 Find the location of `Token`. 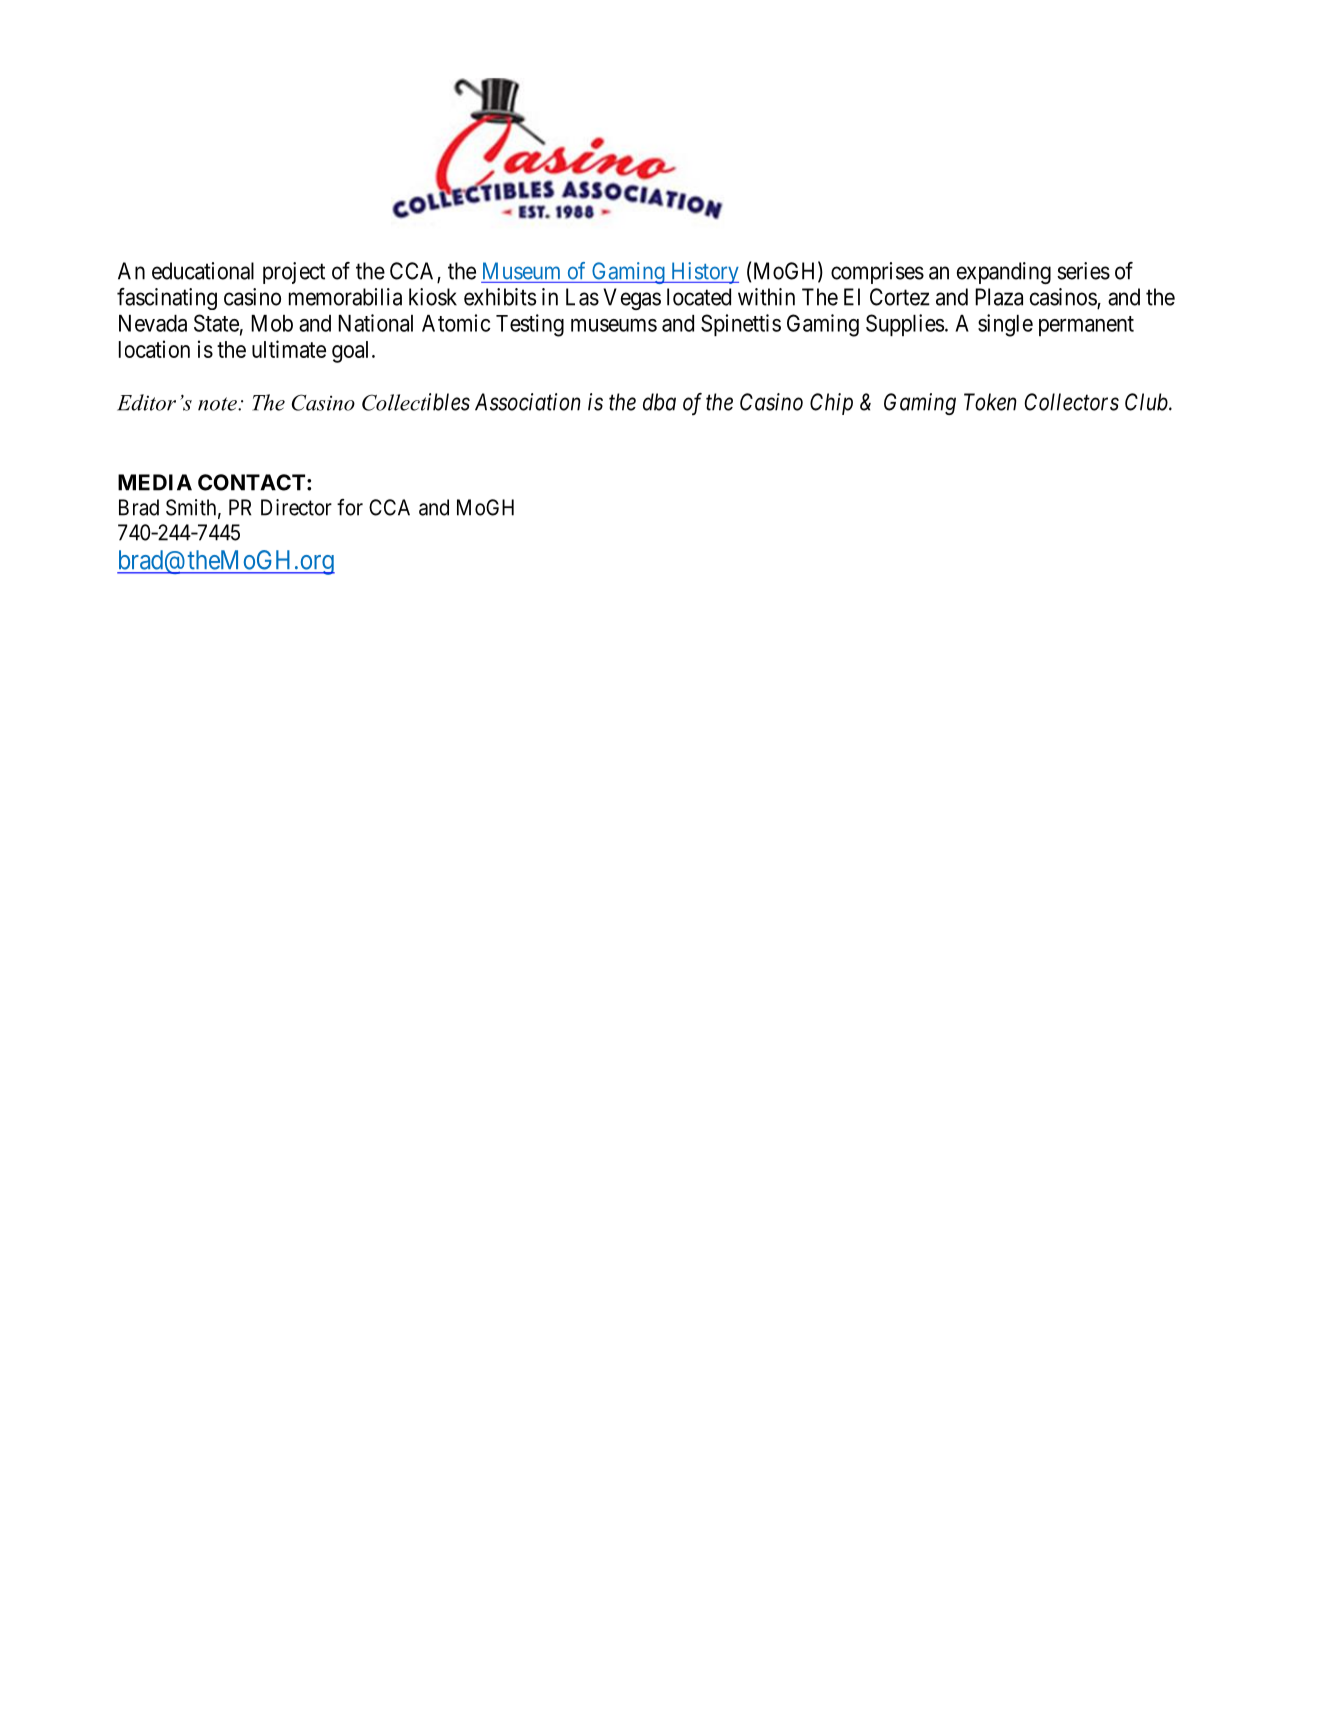

Token is located at coordinates (990, 402).
